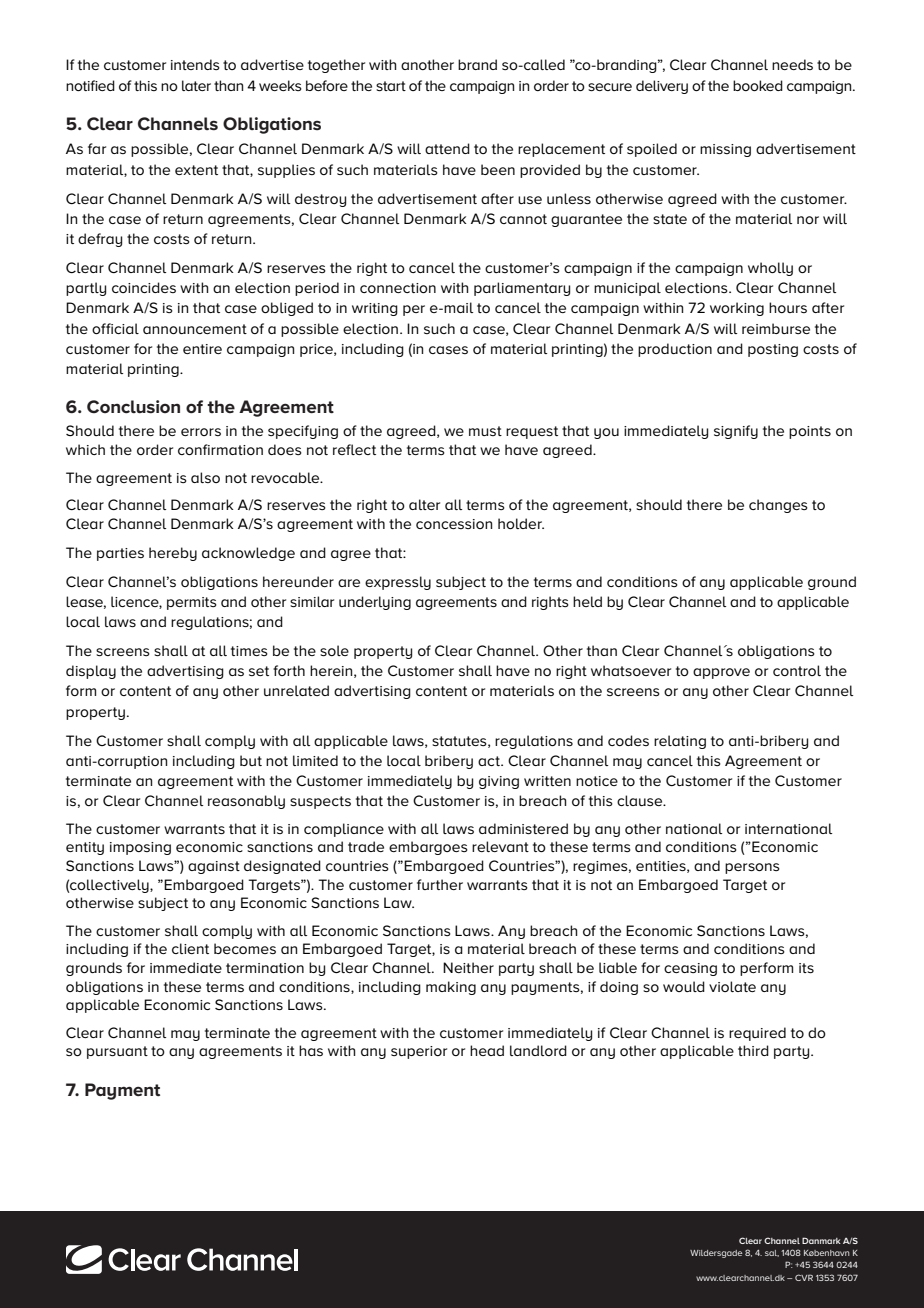 The height and width of the screenshot is (1308, 924). I want to click on pursuant, so click(117, 1052).
